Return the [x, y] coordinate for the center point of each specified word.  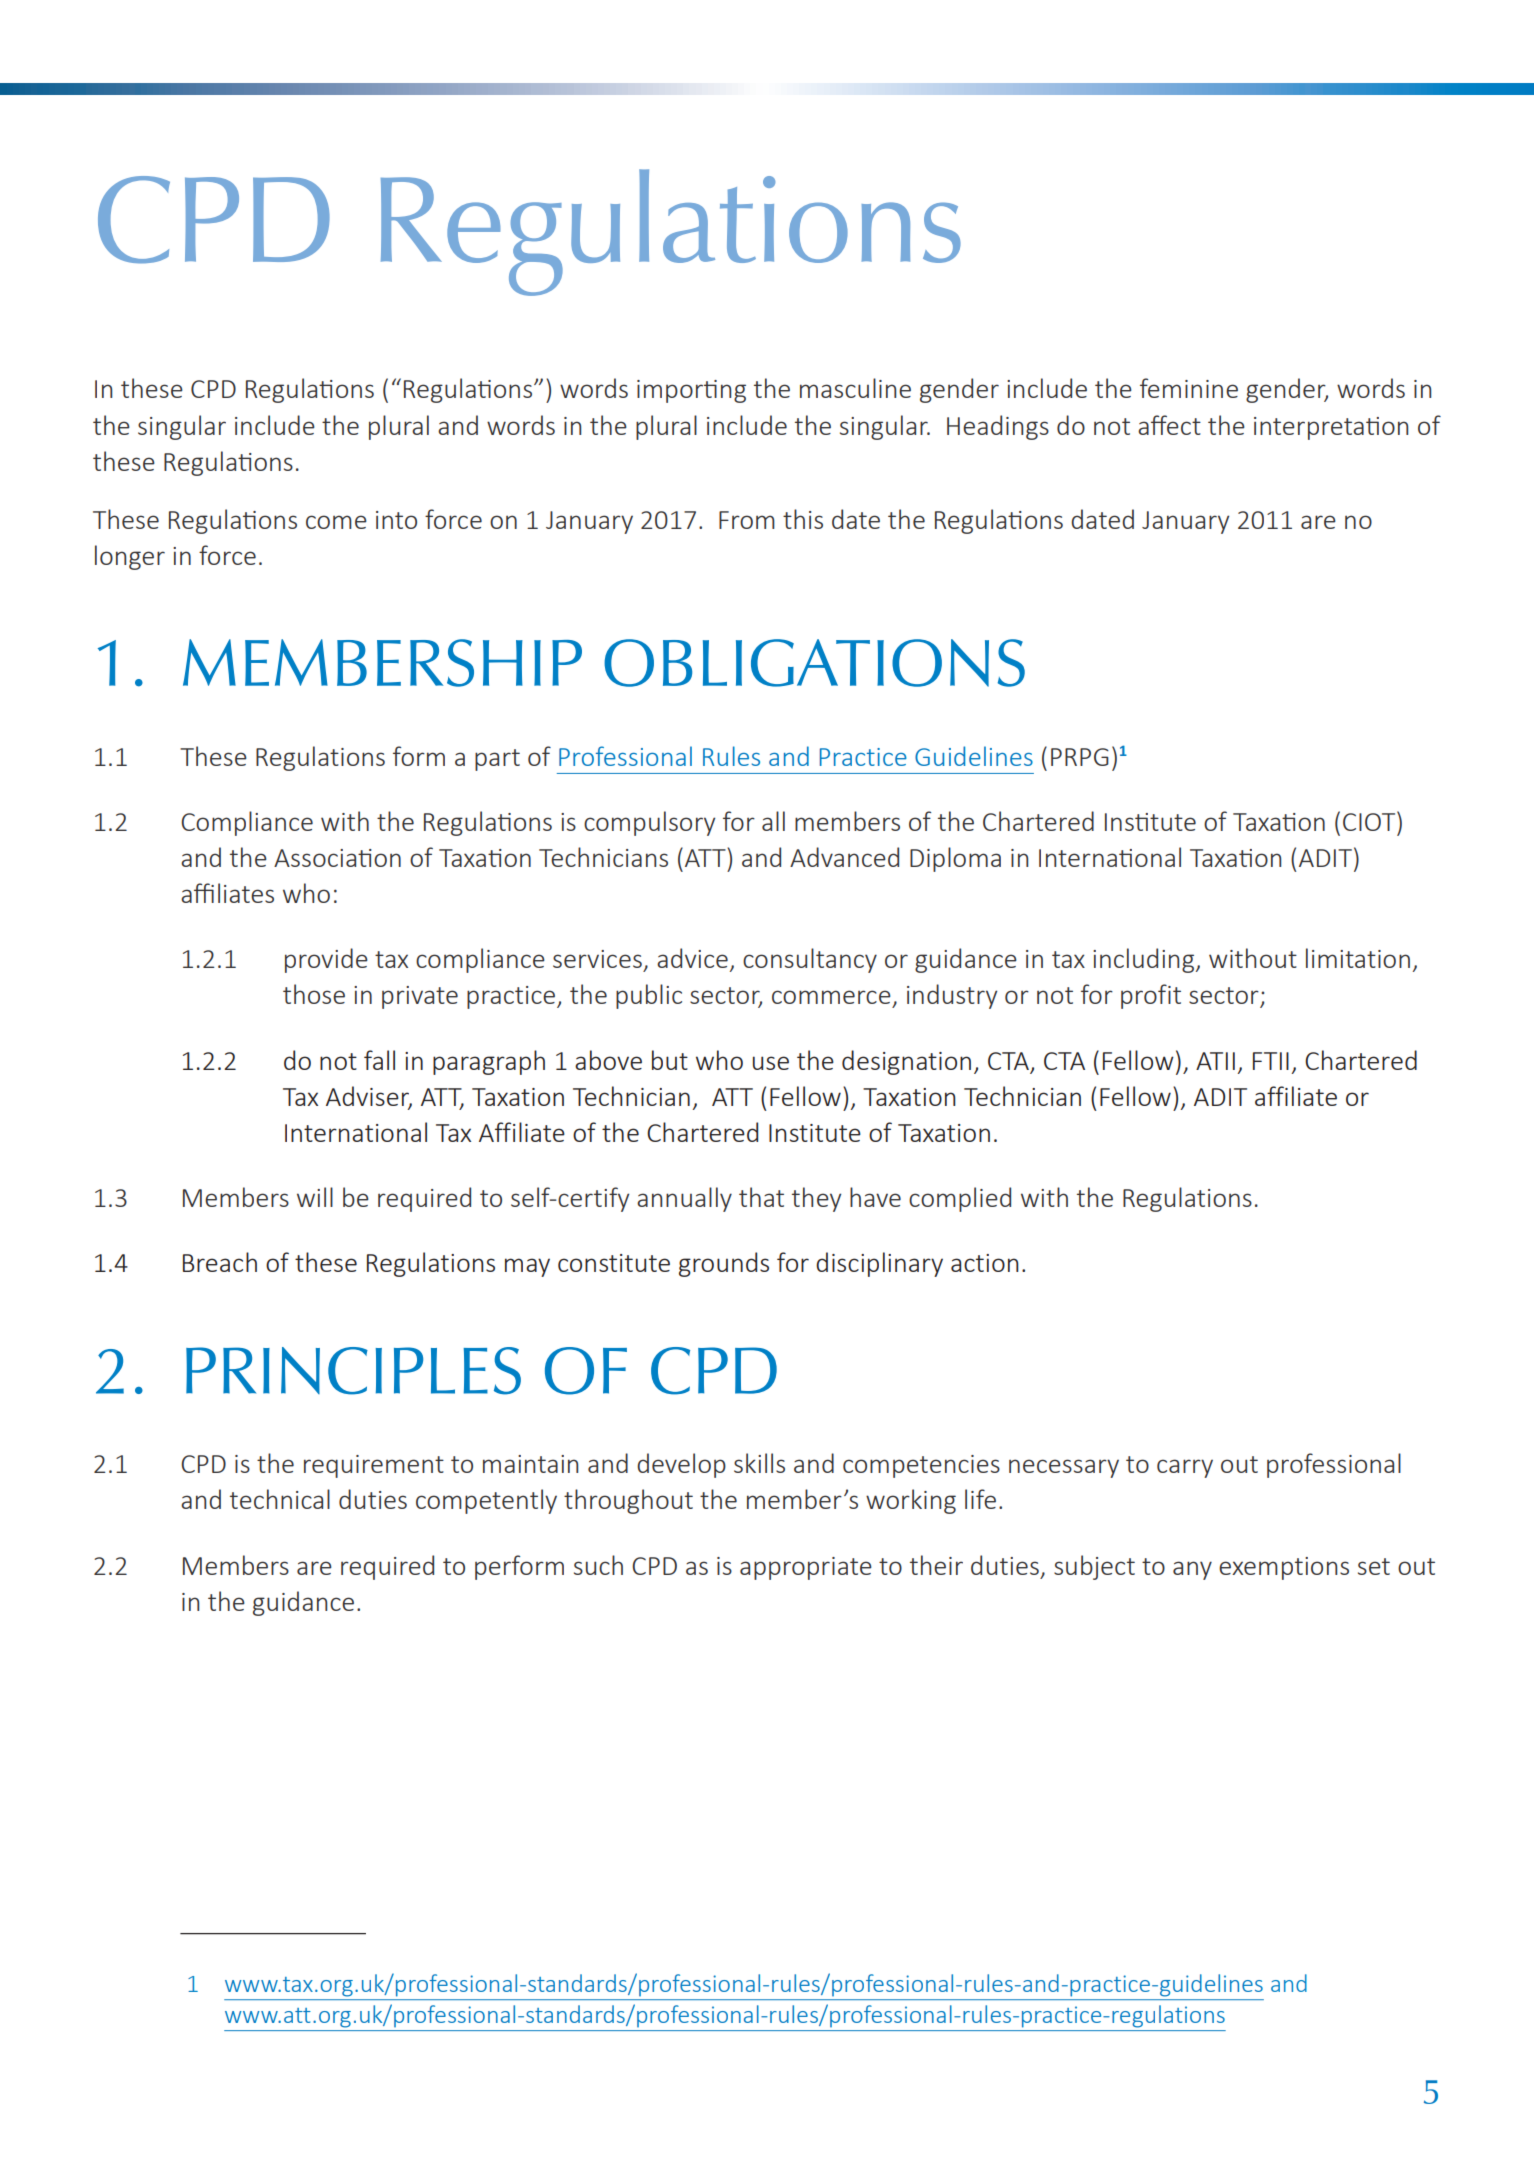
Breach [220, 1262]
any [1192, 1570]
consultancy [810, 960]
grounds [724, 1264]
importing [691, 391]
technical [280, 1499]
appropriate [806, 1568]
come [336, 522]
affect [1169, 425]
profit [1151, 996]
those [314, 994]
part [497, 760]
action [985, 1263]
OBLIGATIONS [814, 663]
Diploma [955, 859]
